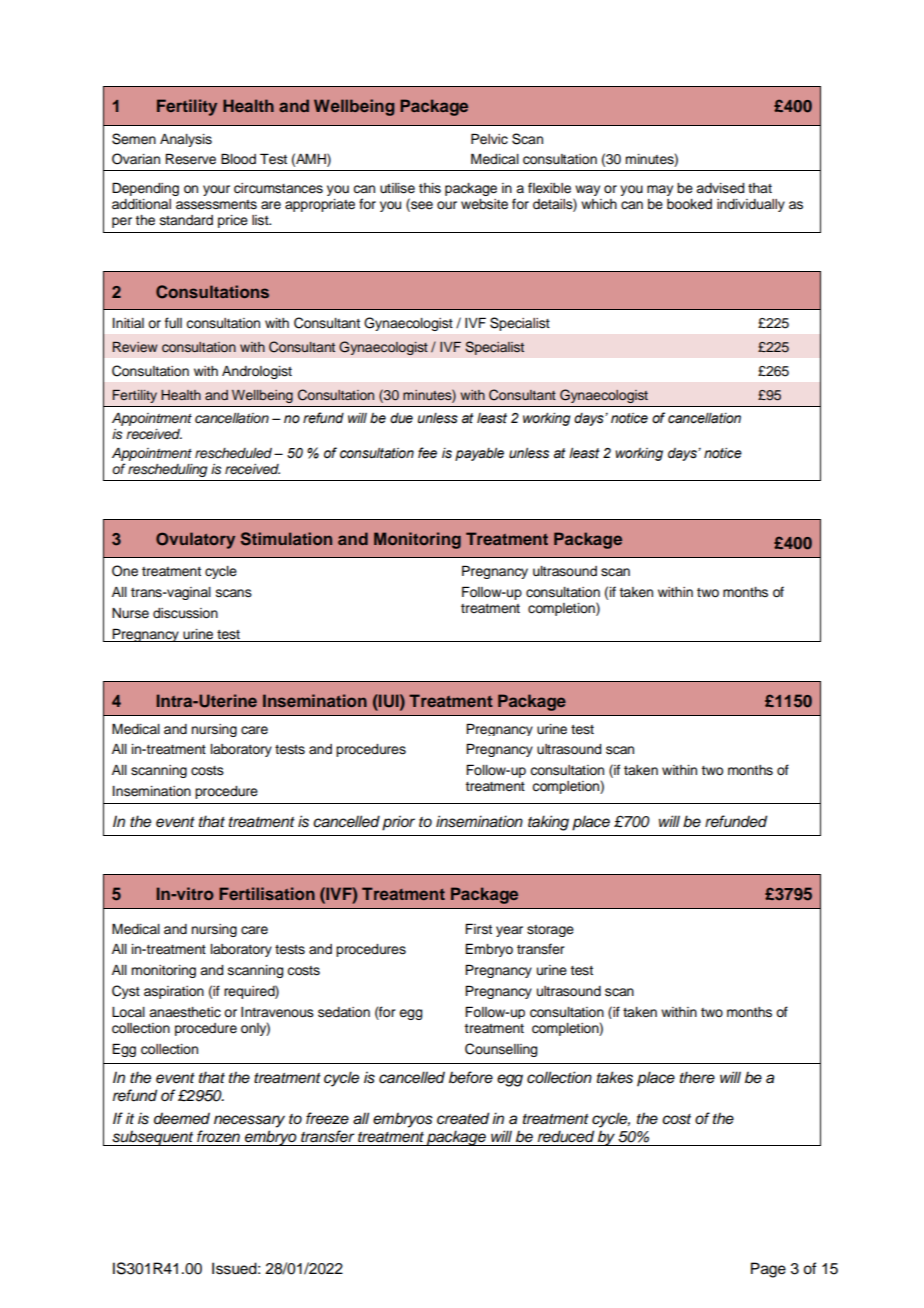 This screenshot has height=1308, width=924. I want to click on aspiration, so click(174, 992).
